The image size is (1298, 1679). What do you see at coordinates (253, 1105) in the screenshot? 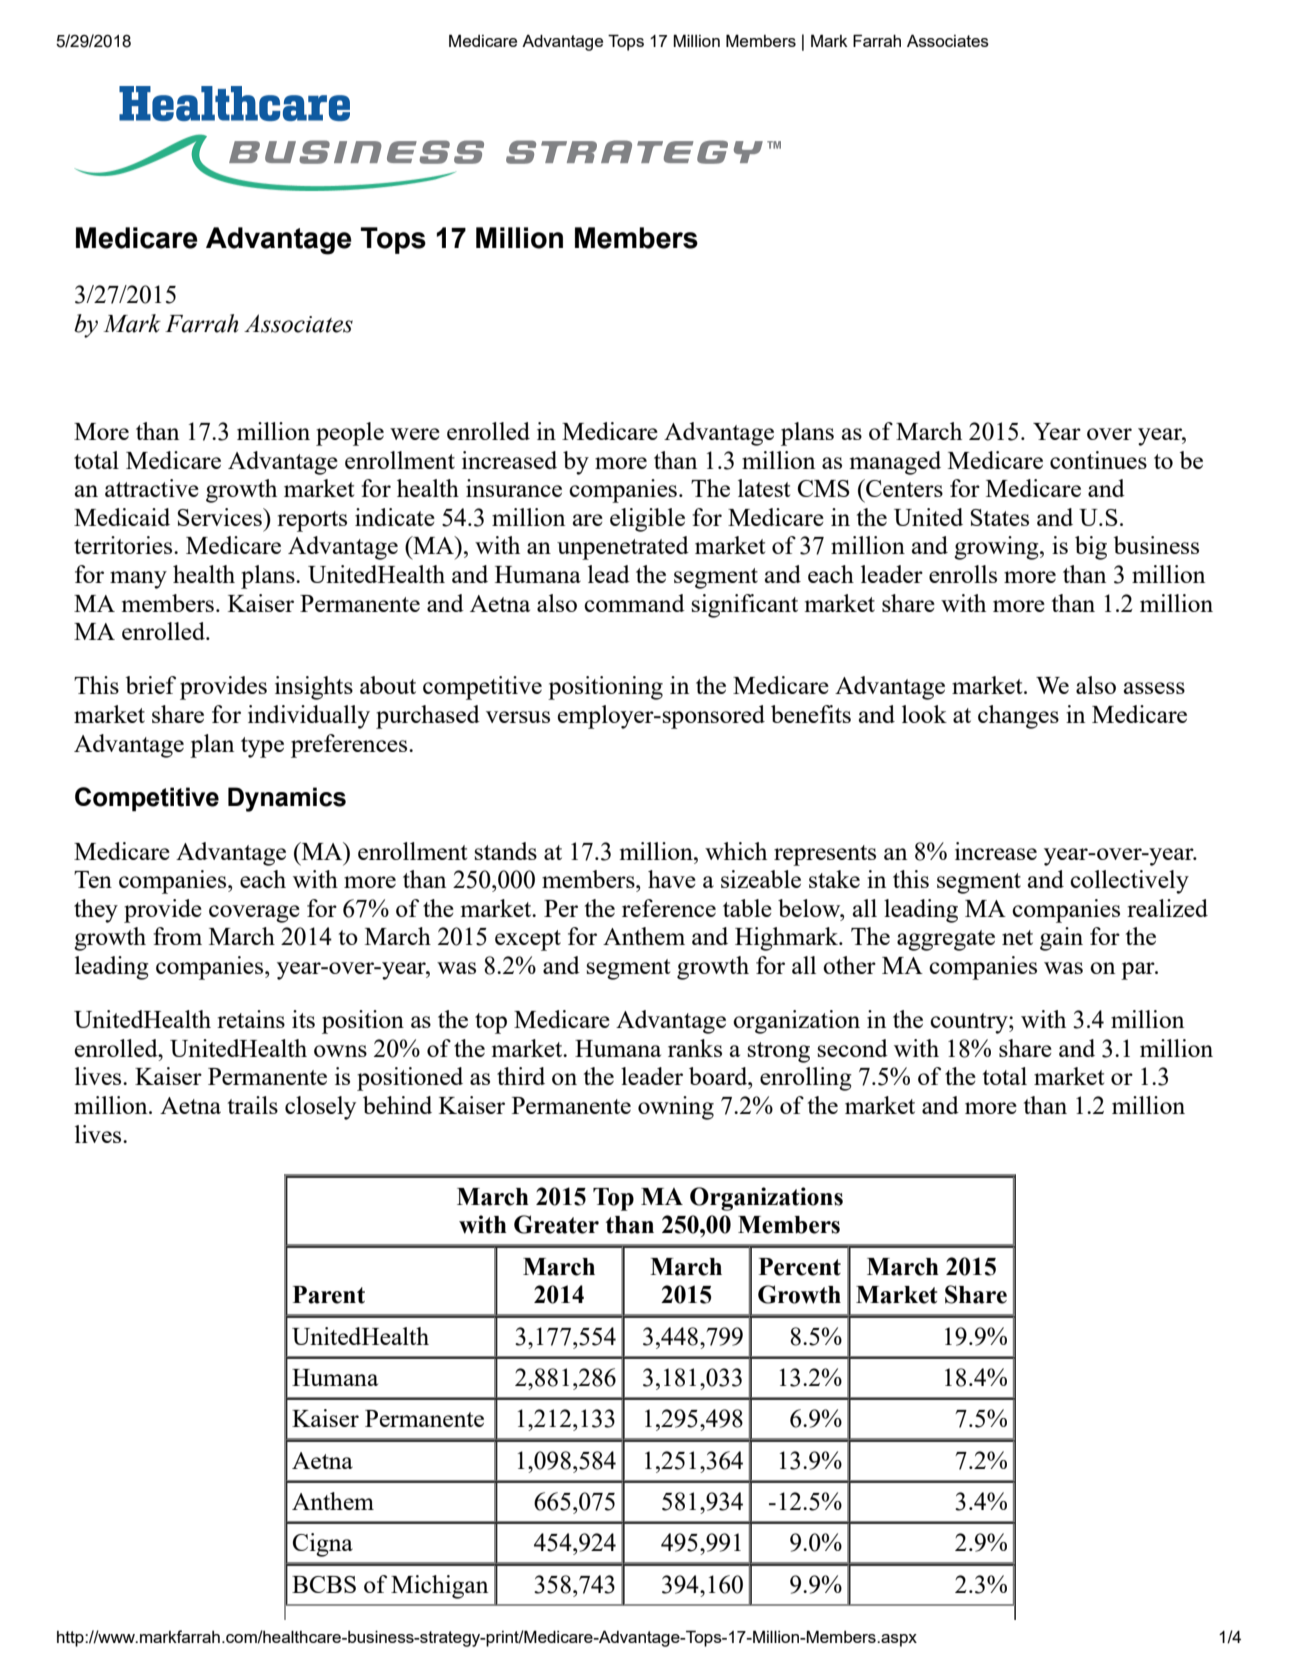
I see `trails` at bounding box center [253, 1105].
